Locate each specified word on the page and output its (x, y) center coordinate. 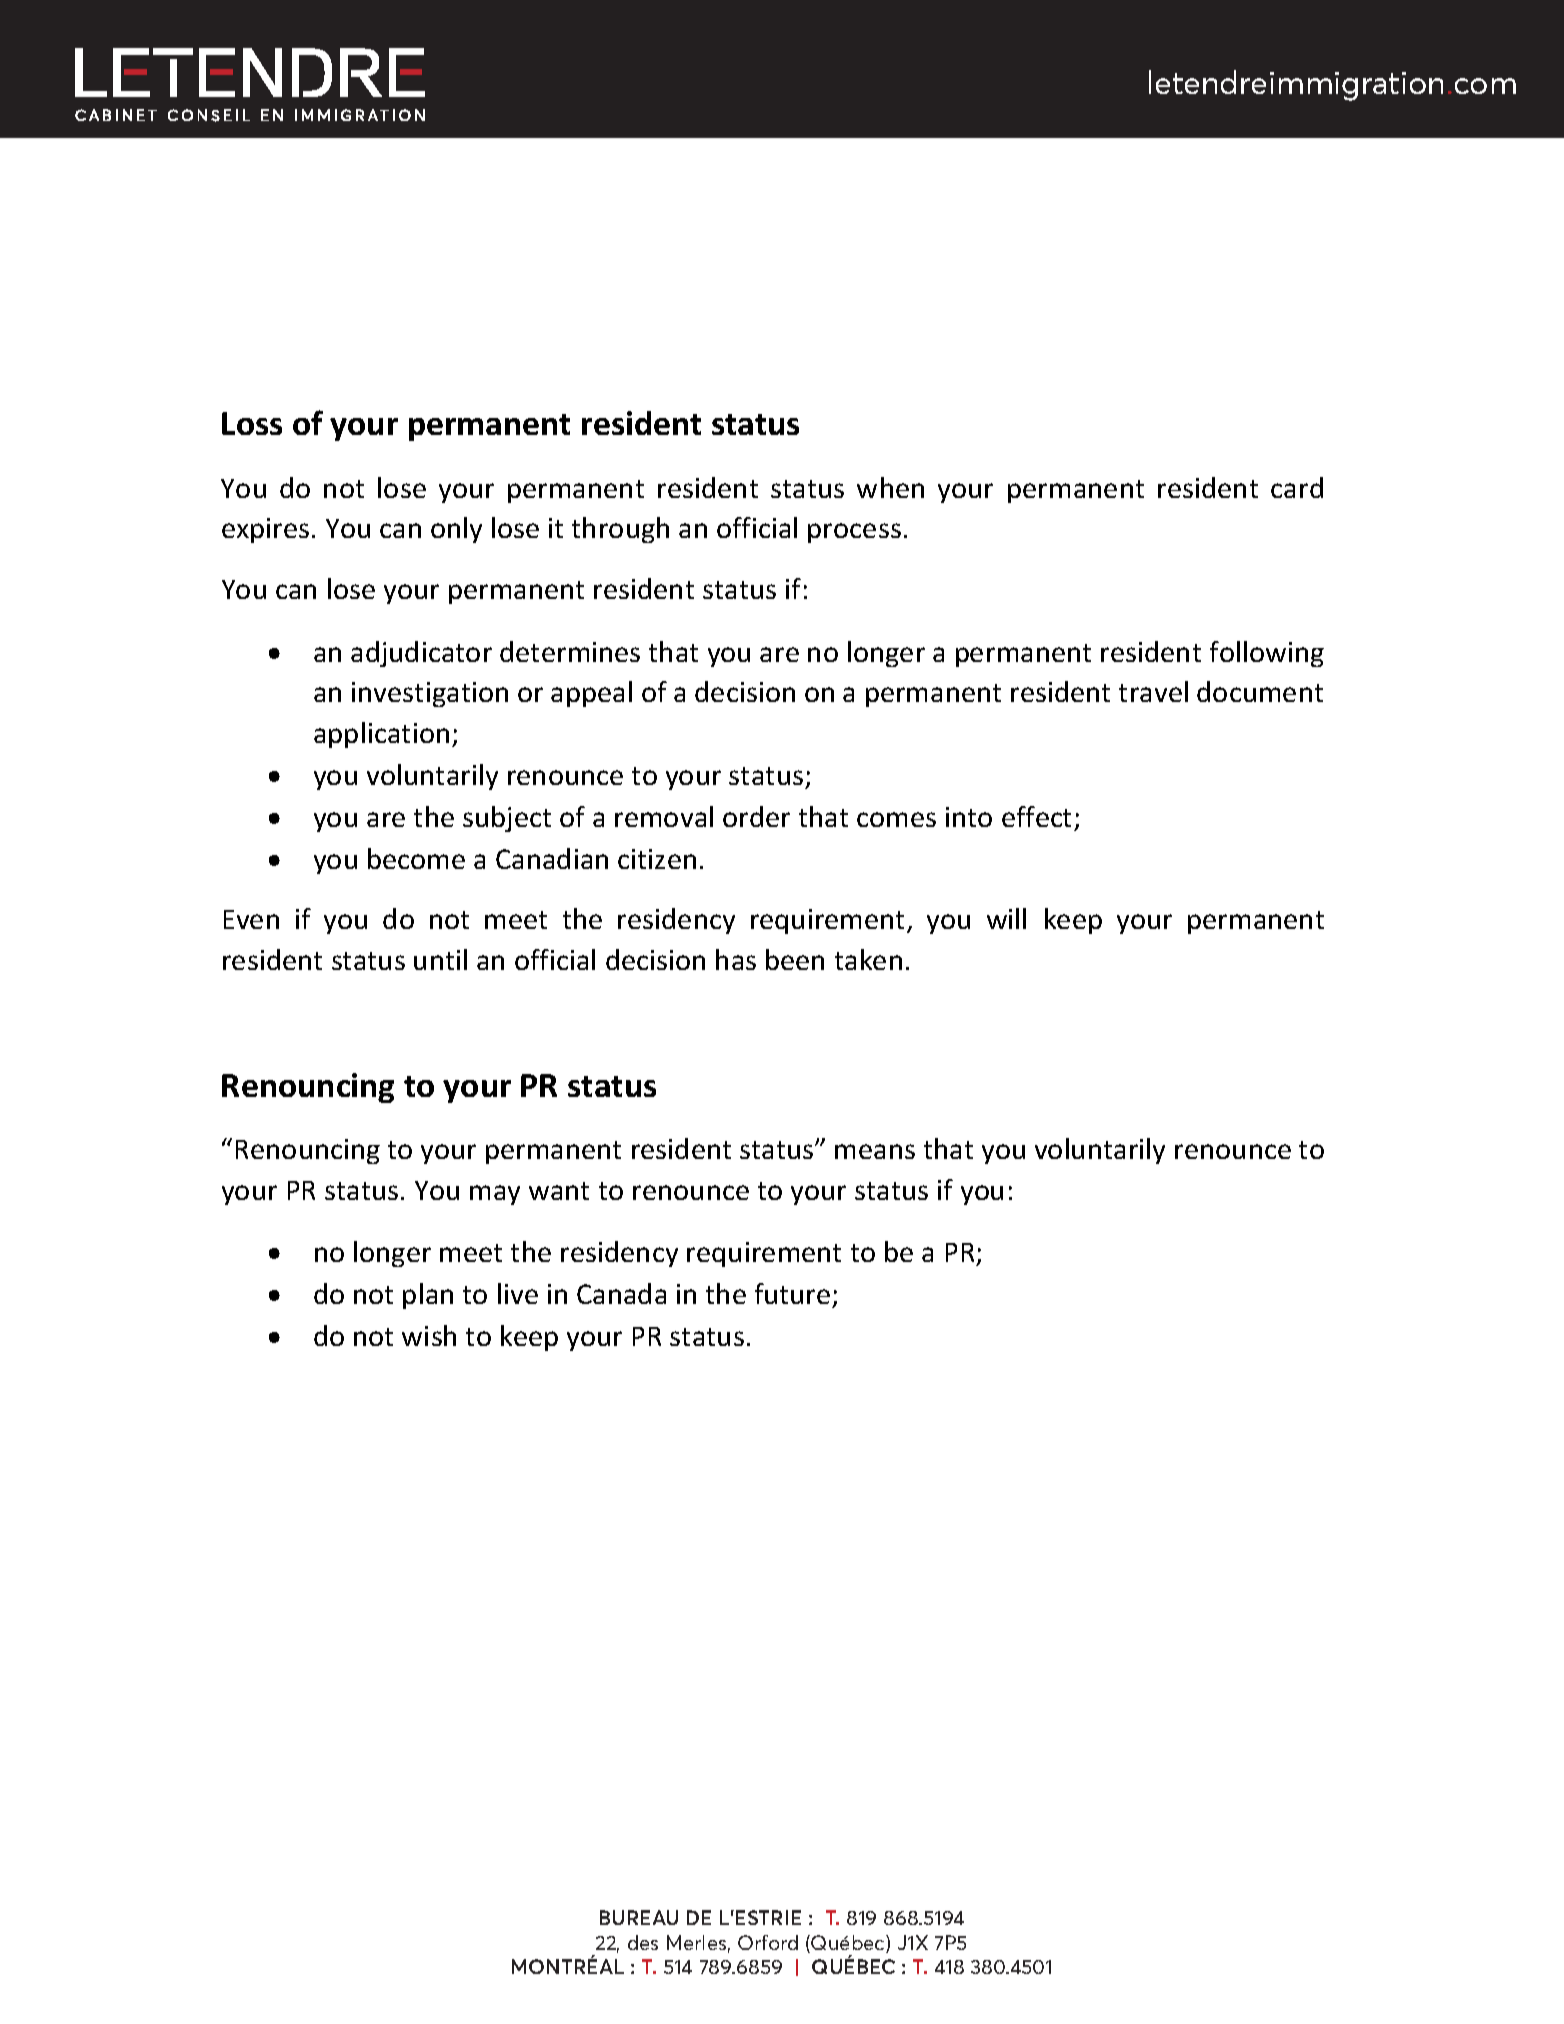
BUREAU (639, 1917)
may (495, 1195)
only (456, 530)
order (756, 816)
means (875, 1151)
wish (429, 1335)
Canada (621, 1293)
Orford (768, 1942)
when (890, 487)
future (792, 1293)
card (1297, 487)
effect (1036, 816)
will (1006, 918)
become (416, 858)
